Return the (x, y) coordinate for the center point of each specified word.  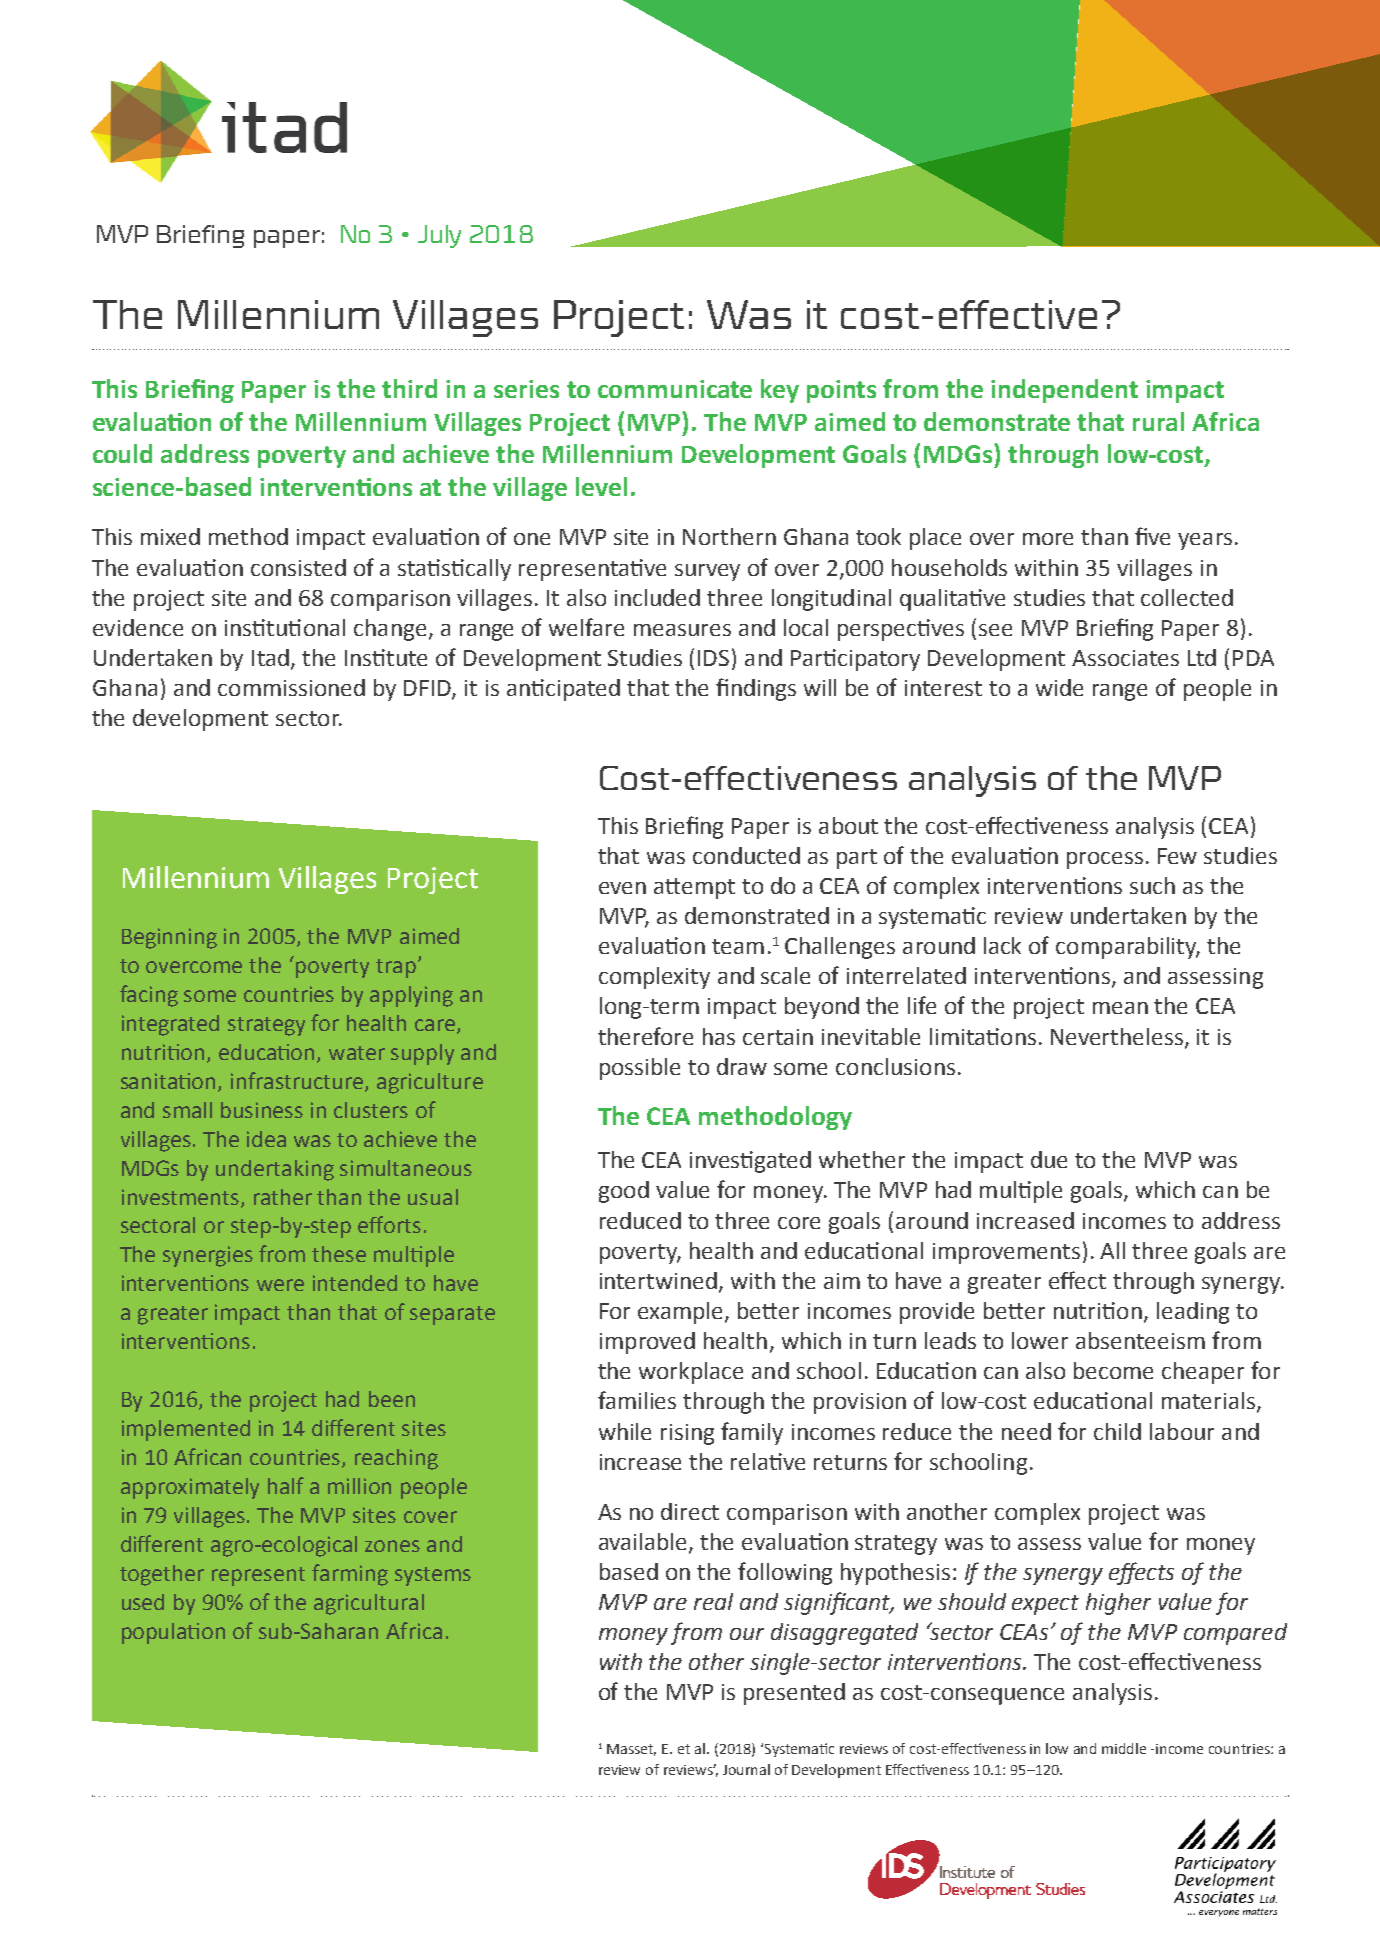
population (173, 1633)
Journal (746, 1769)
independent (1064, 391)
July (439, 236)
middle (1124, 1748)
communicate (675, 389)
